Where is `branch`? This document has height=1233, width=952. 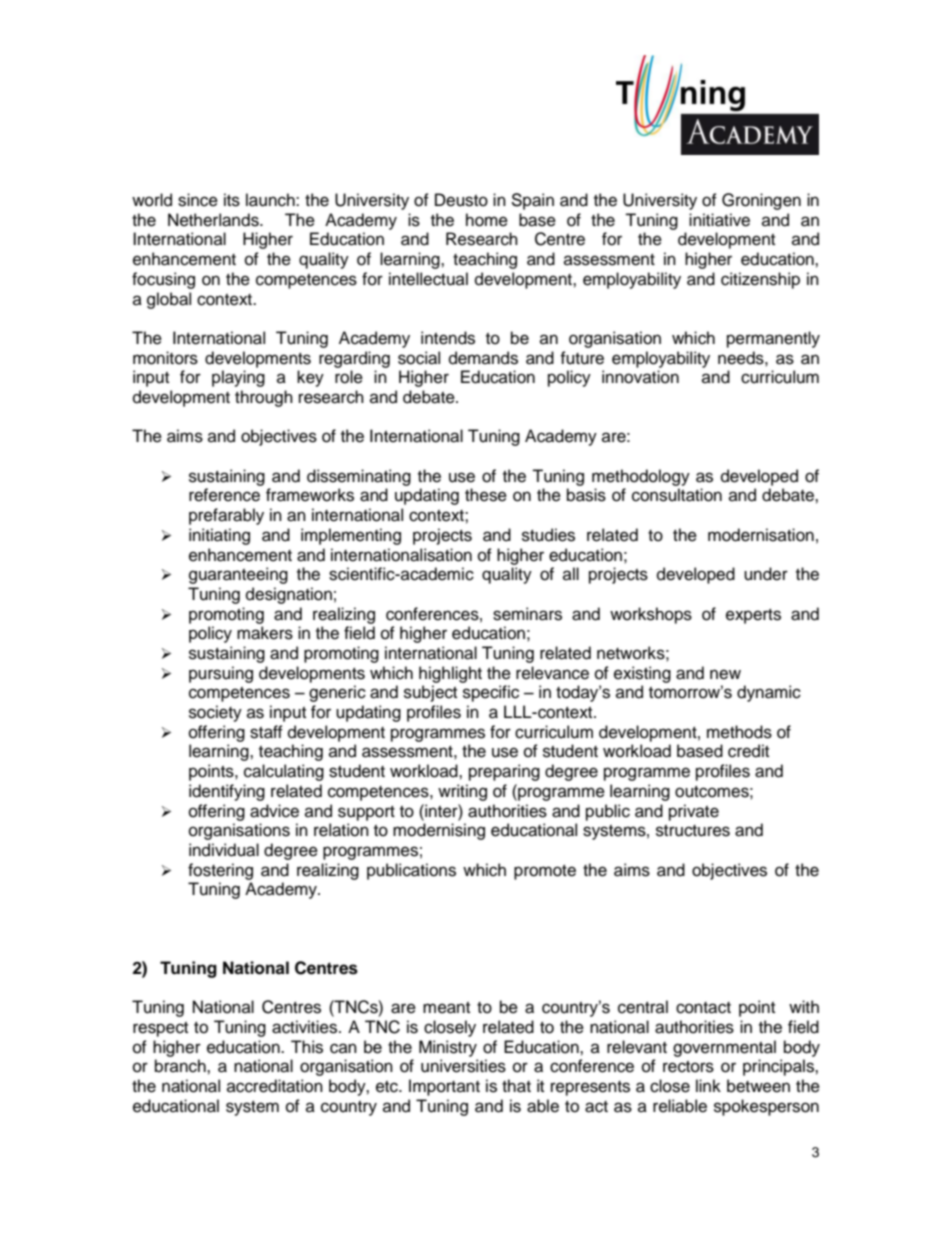
branch is located at coordinates (181, 1066).
